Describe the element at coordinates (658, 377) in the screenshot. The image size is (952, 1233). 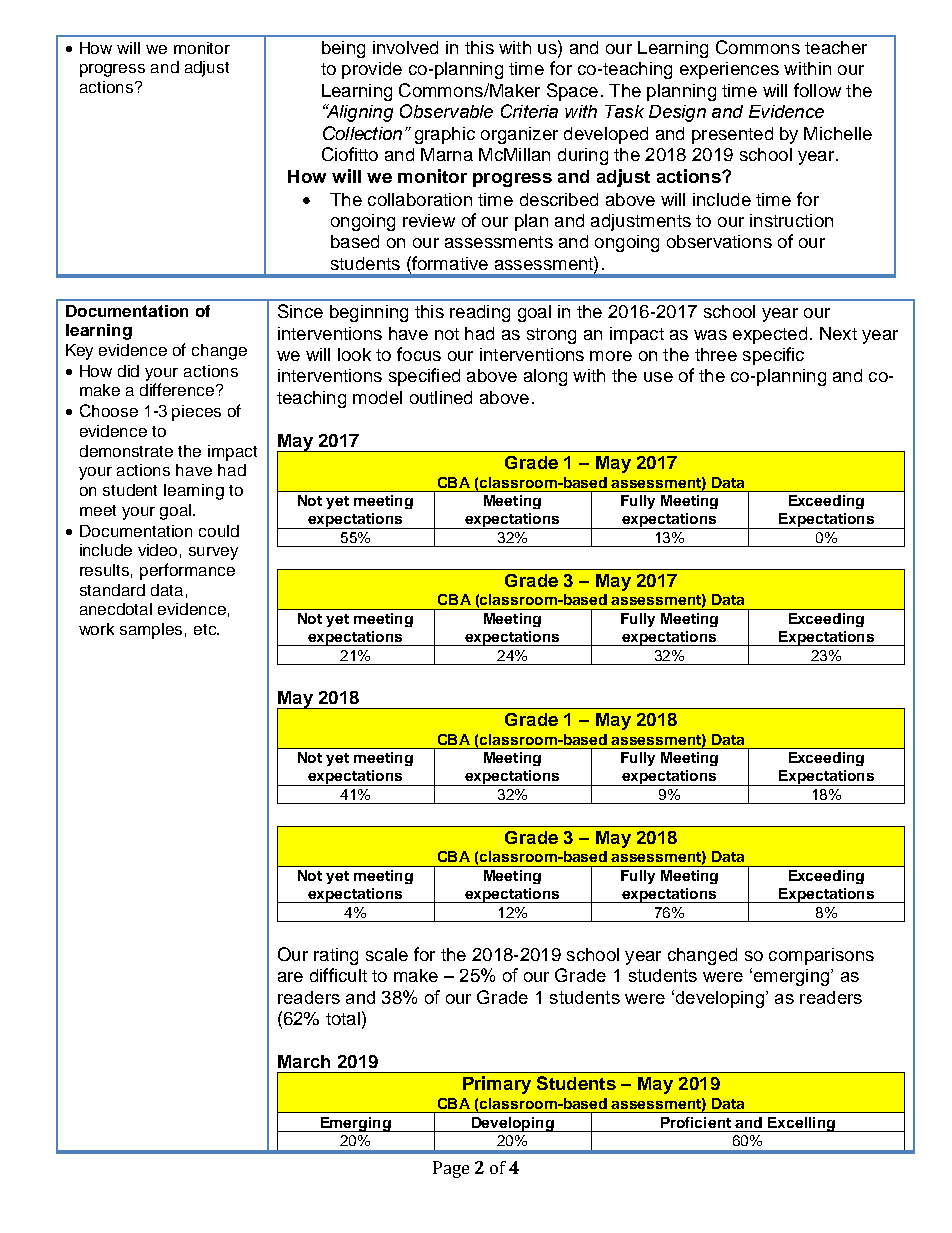
I see `use` at that location.
